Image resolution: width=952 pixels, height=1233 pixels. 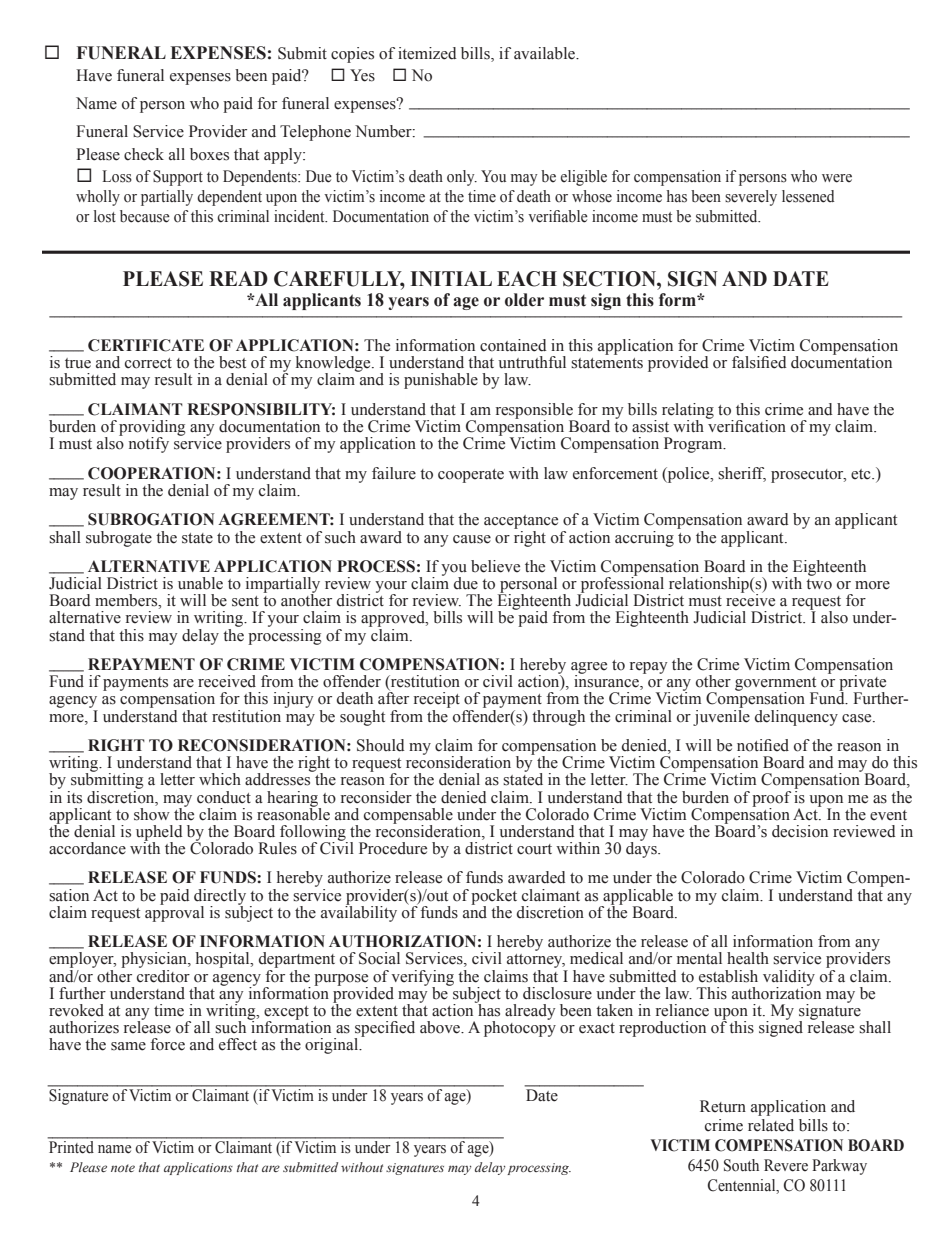 I want to click on proof, so click(x=771, y=800).
